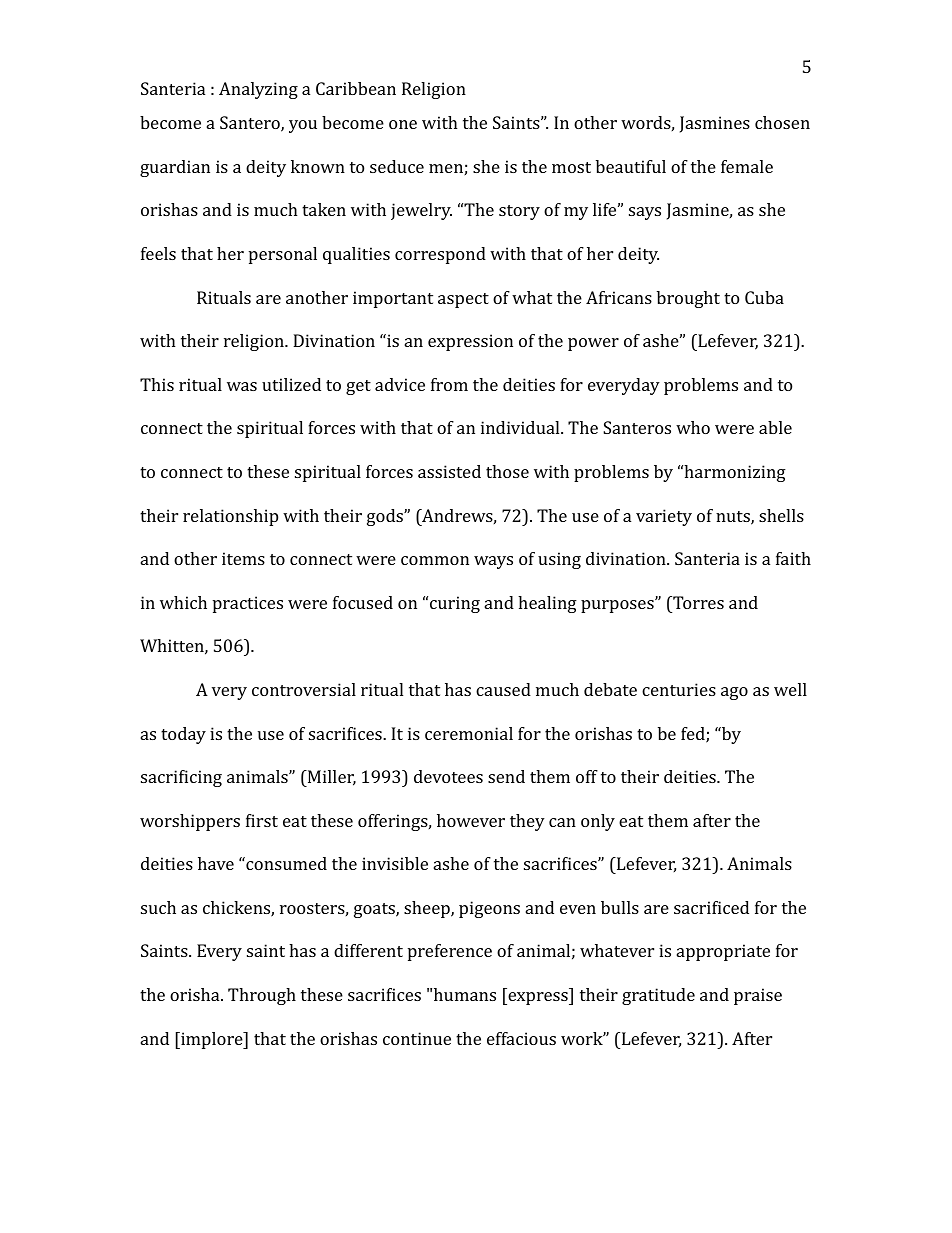 This screenshot has height=1233, width=952. I want to click on was, so click(242, 386).
